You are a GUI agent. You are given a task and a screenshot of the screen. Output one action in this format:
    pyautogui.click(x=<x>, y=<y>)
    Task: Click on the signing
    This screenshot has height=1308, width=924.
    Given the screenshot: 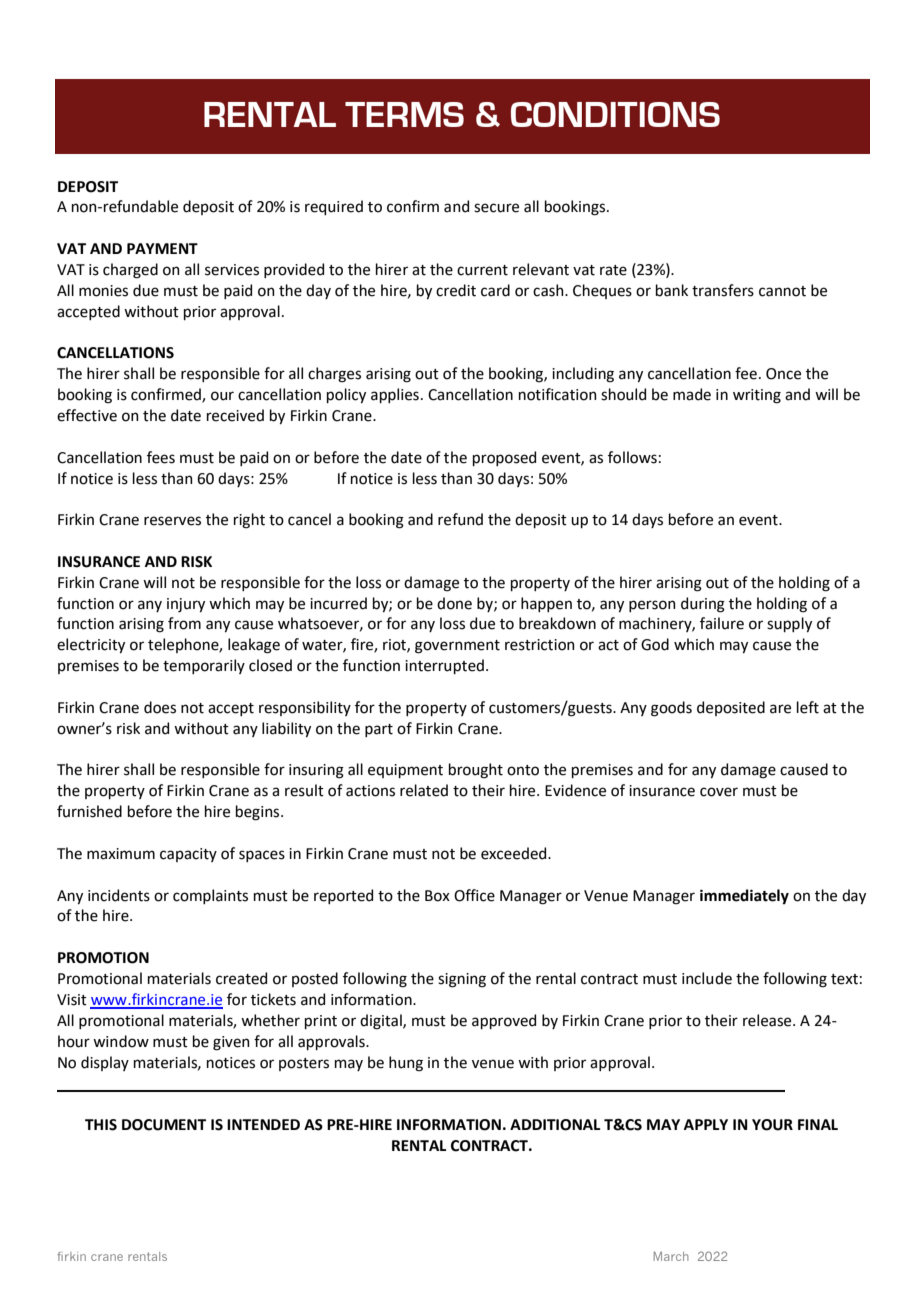 What is the action you would take?
    pyautogui.click(x=462, y=980)
